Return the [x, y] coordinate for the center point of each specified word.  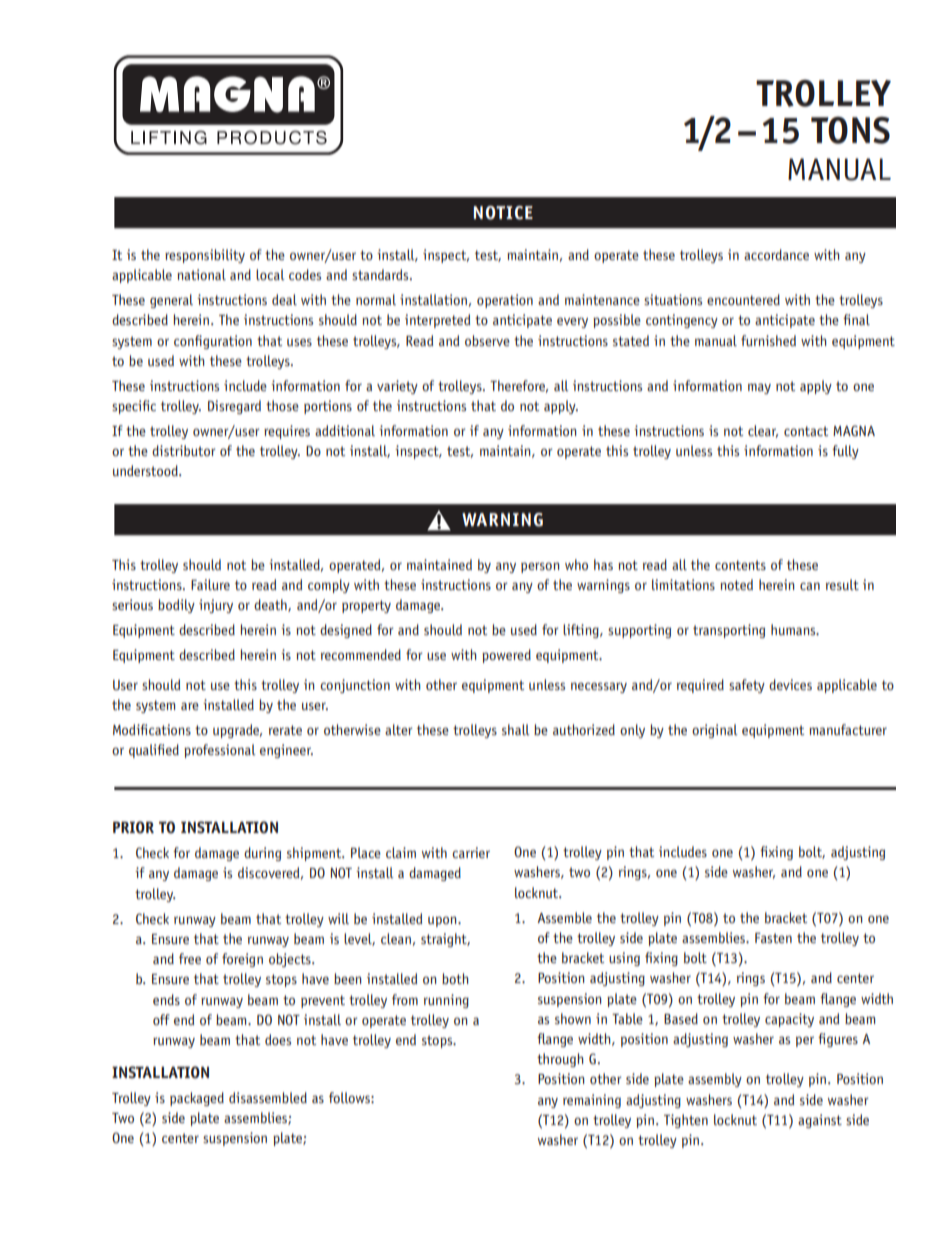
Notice [503, 213]
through [560, 1060]
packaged [197, 1099]
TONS [850, 130]
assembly [715, 1080]
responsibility [205, 256]
